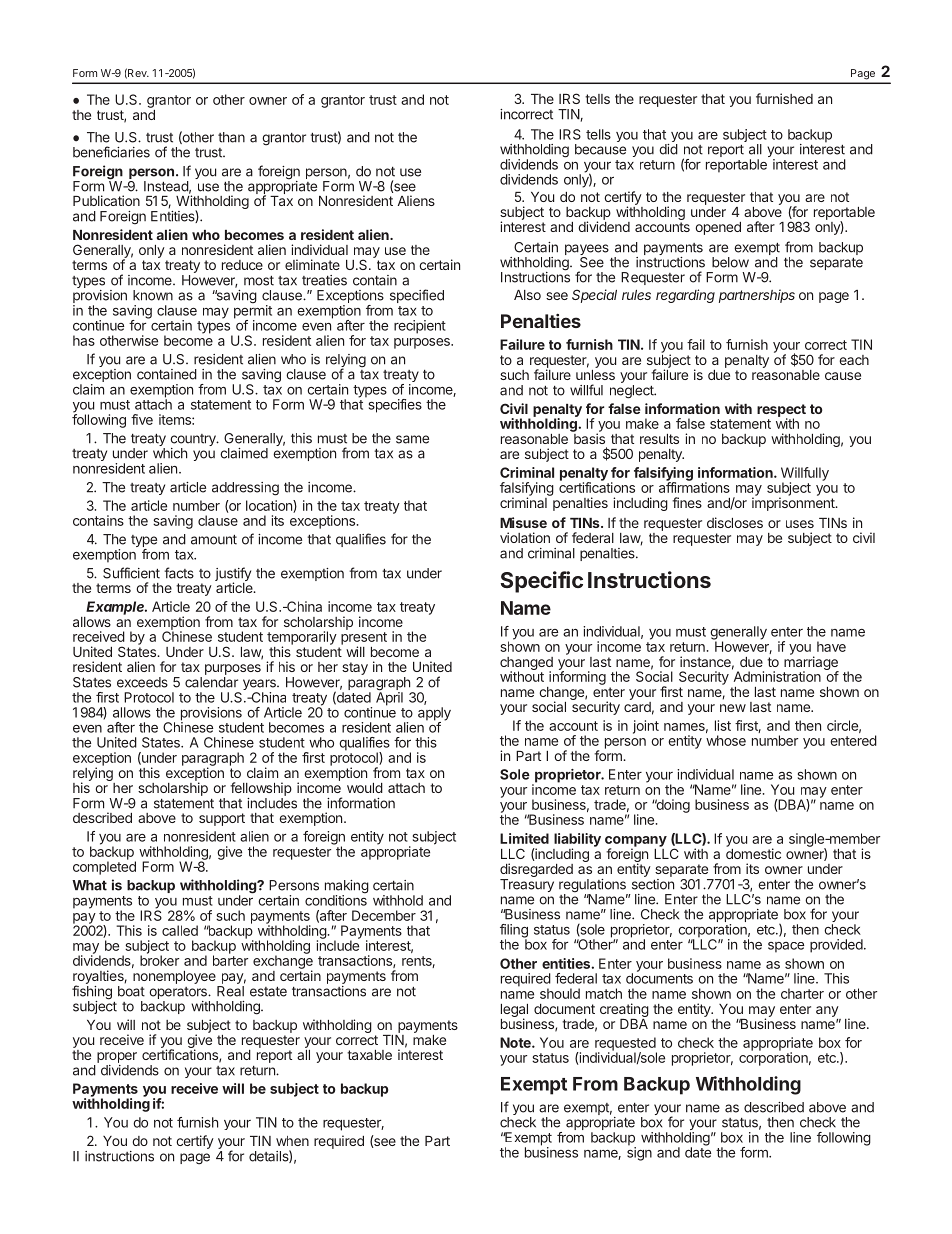  I want to click on Administration, so click(776, 675).
